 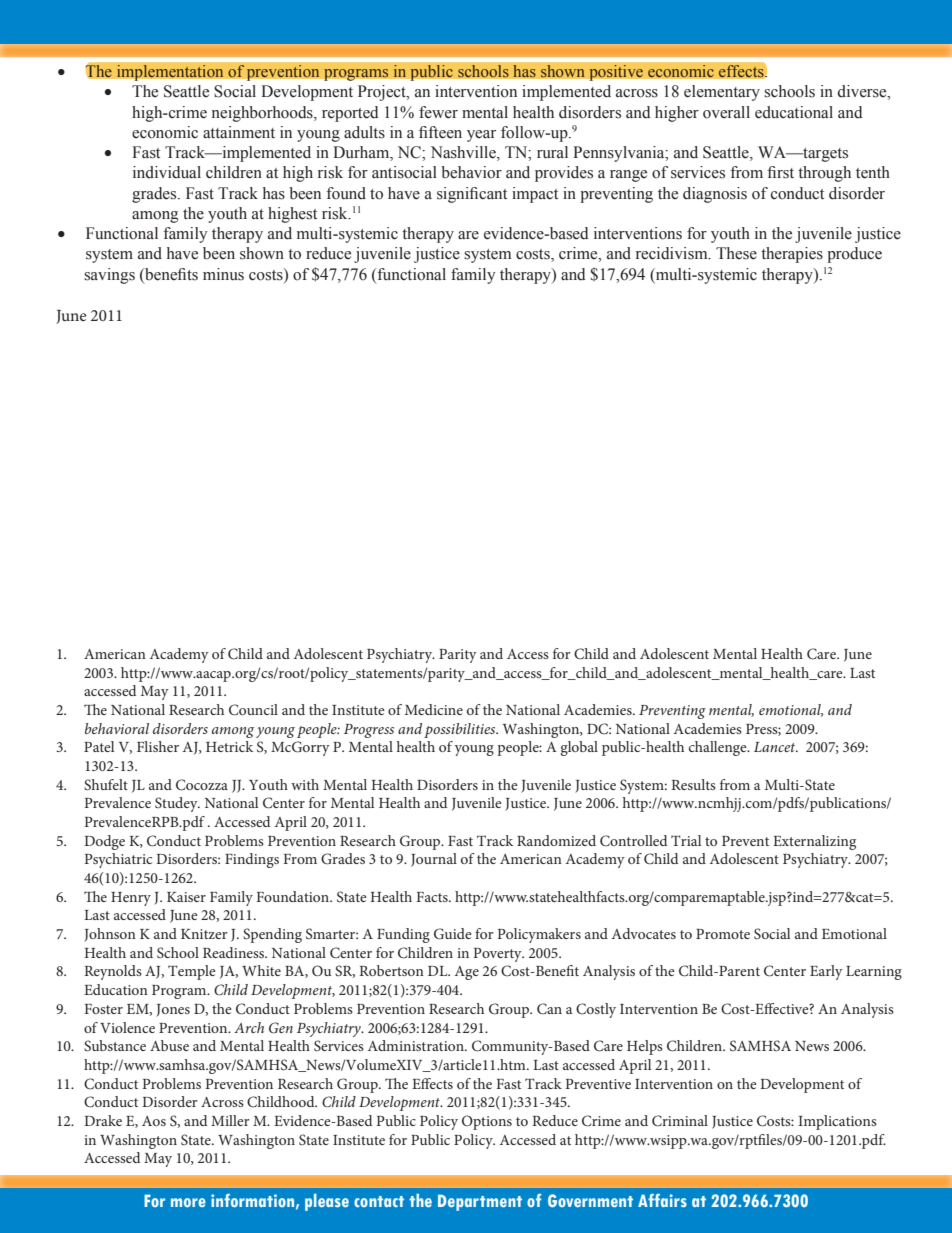 I want to click on Externalizing, so click(x=814, y=842).
